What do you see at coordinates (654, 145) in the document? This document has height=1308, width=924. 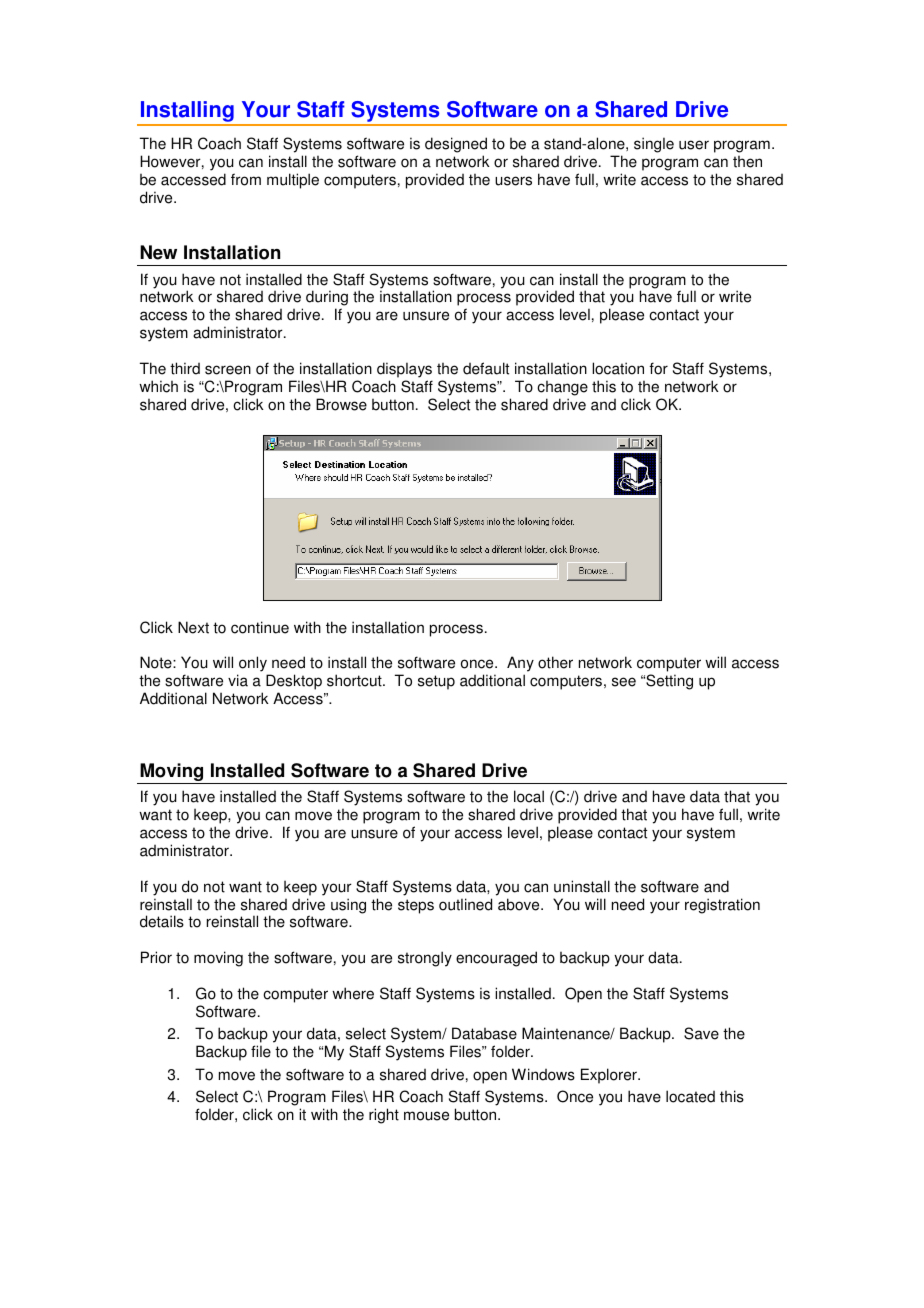 I see `single` at bounding box center [654, 145].
